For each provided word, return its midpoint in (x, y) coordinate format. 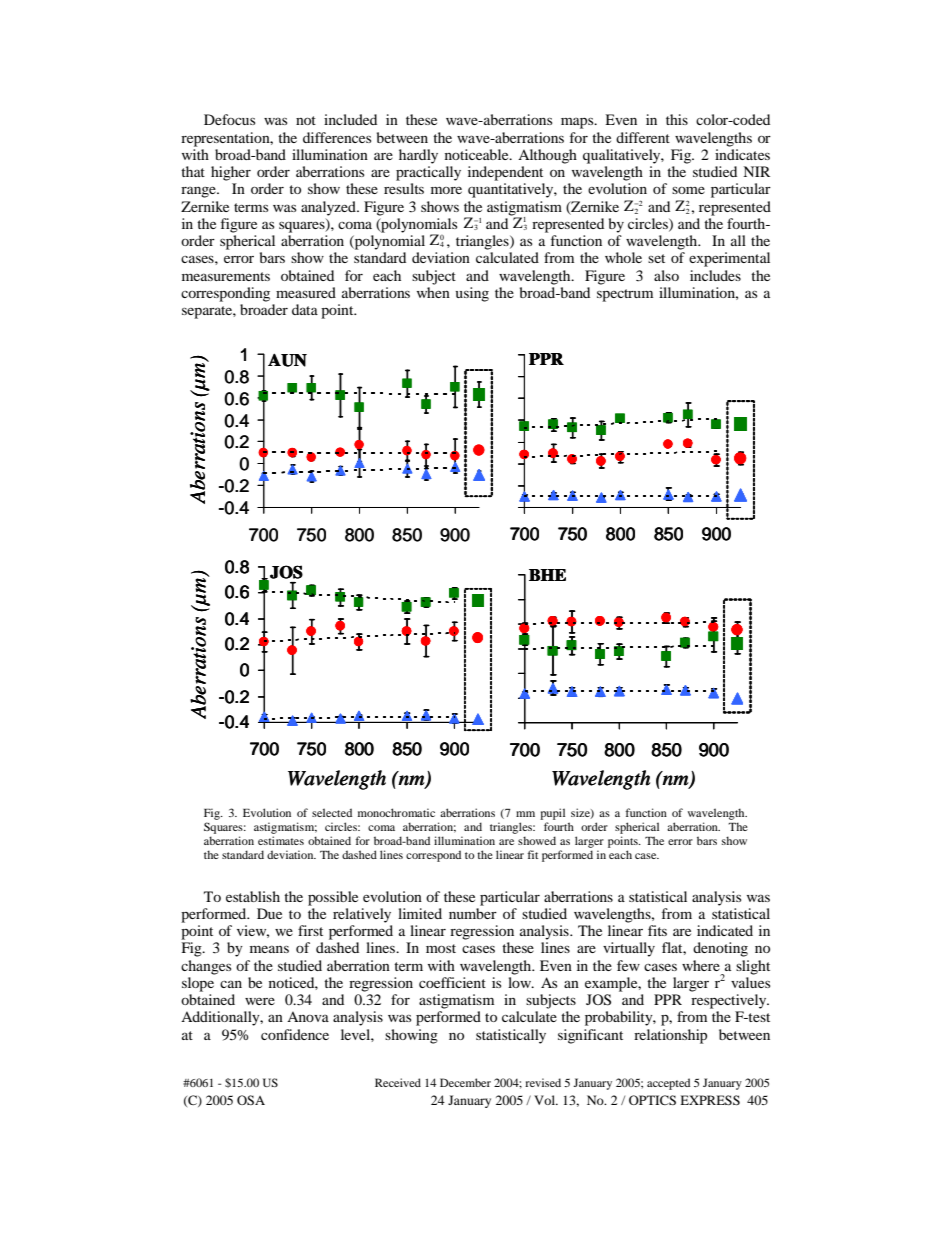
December (465, 1082)
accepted (668, 1084)
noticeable (478, 154)
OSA (251, 1100)
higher (231, 173)
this (677, 119)
